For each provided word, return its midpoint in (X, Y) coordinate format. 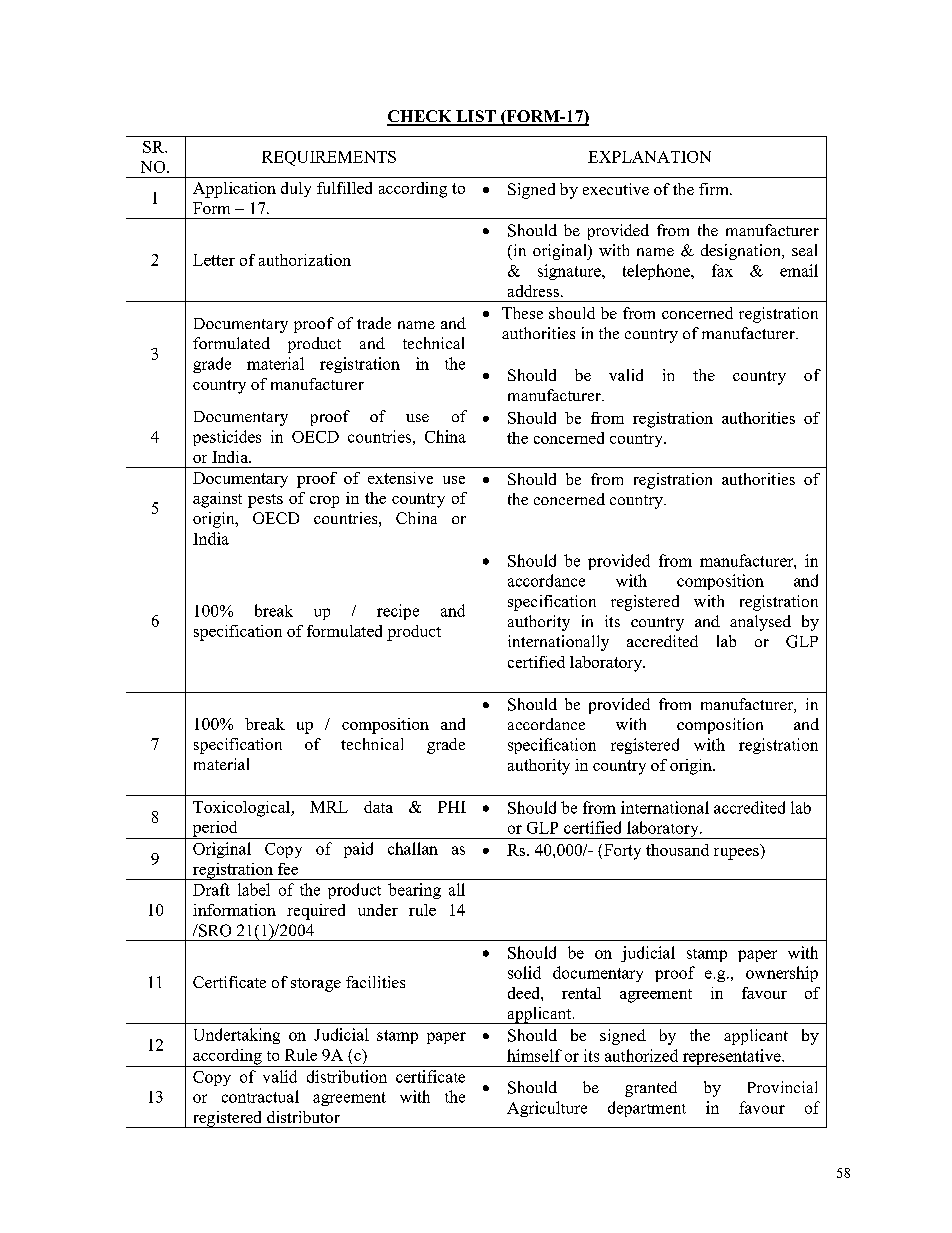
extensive (400, 478)
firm (715, 189)
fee (288, 869)
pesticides (227, 438)
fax (722, 270)
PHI (452, 807)
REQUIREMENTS (329, 158)
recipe (398, 612)
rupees (736, 854)
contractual (260, 1096)
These (522, 313)
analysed (760, 623)
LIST (476, 117)
